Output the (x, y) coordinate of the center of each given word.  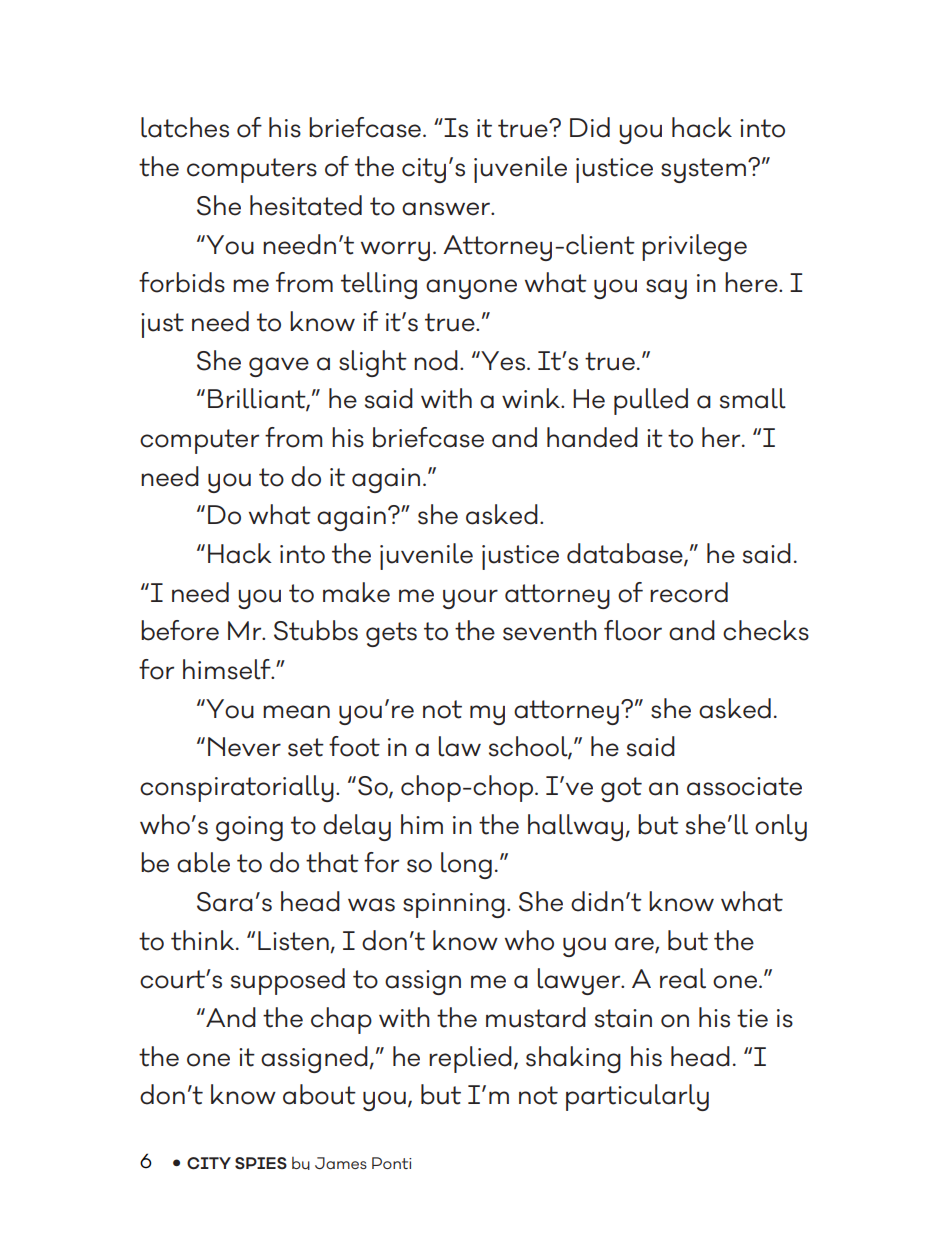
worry (395, 251)
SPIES (261, 1163)
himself (228, 669)
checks (766, 630)
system (703, 170)
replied (470, 1059)
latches (185, 127)
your (470, 599)
